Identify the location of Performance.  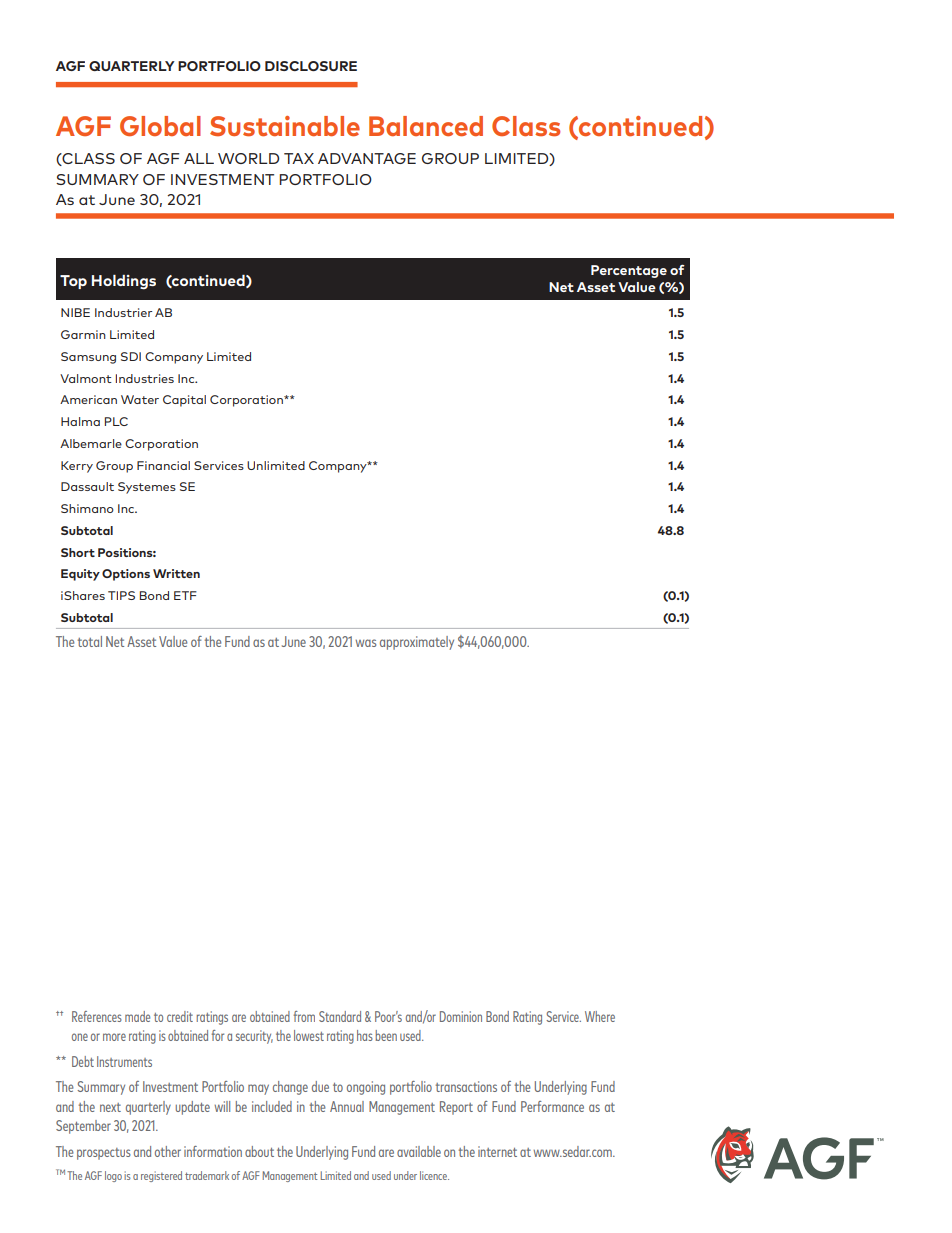
(552, 1106).
